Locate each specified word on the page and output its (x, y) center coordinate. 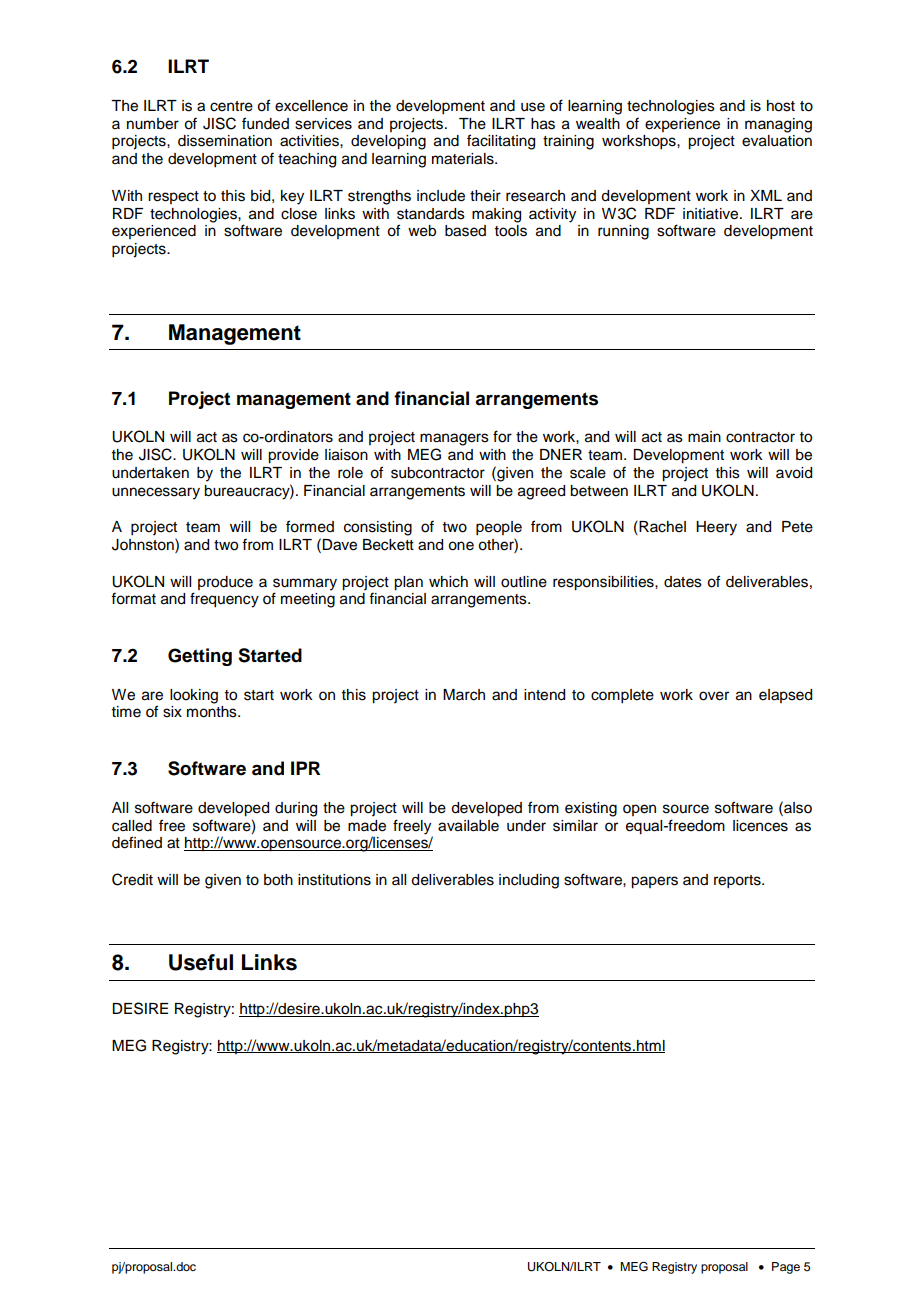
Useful (201, 962)
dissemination (225, 141)
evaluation (777, 141)
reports (738, 882)
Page (786, 1268)
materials (464, 159)
